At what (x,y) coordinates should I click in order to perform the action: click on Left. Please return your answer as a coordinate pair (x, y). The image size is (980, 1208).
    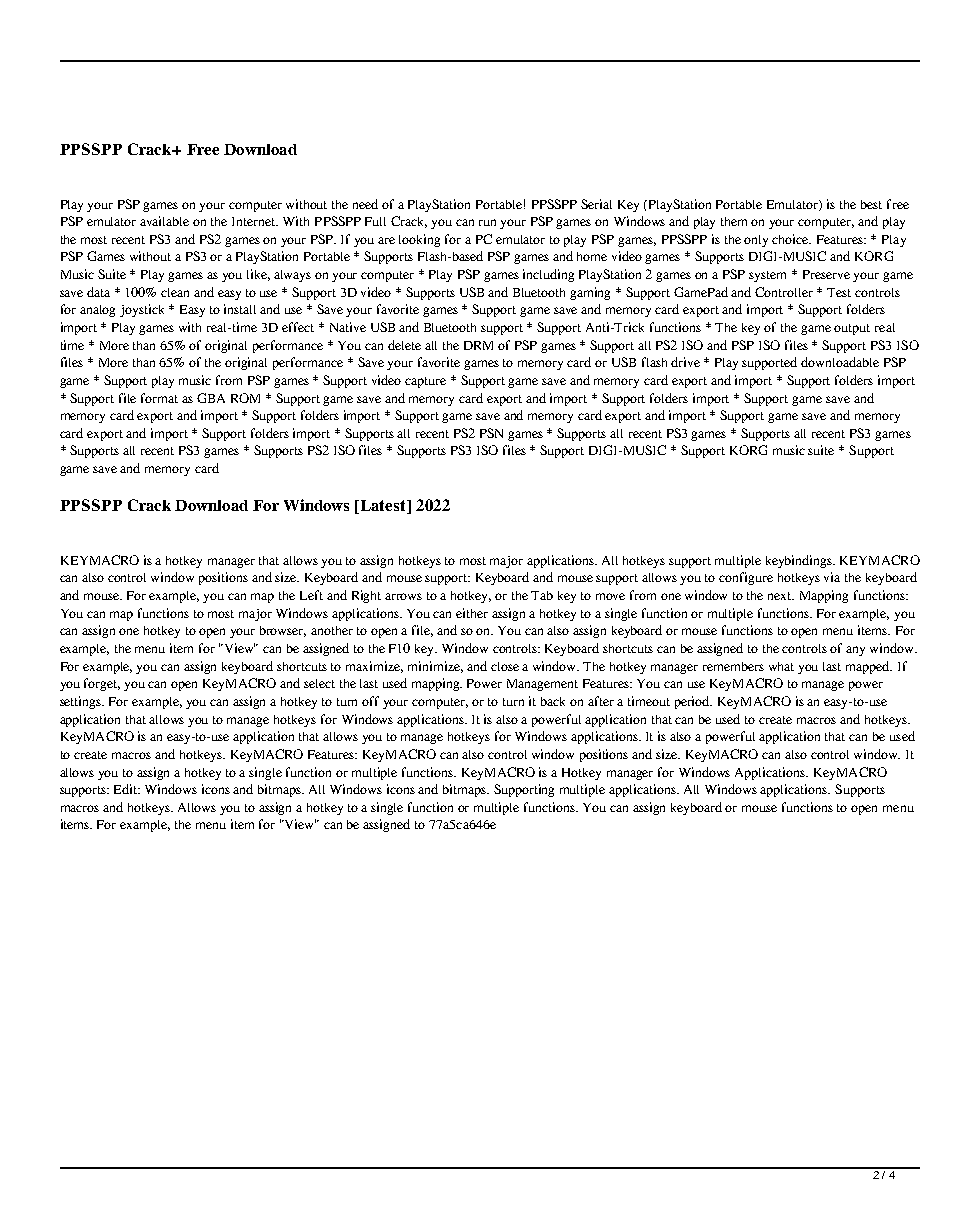
    Looking at the image, I should click on (311, 595).
